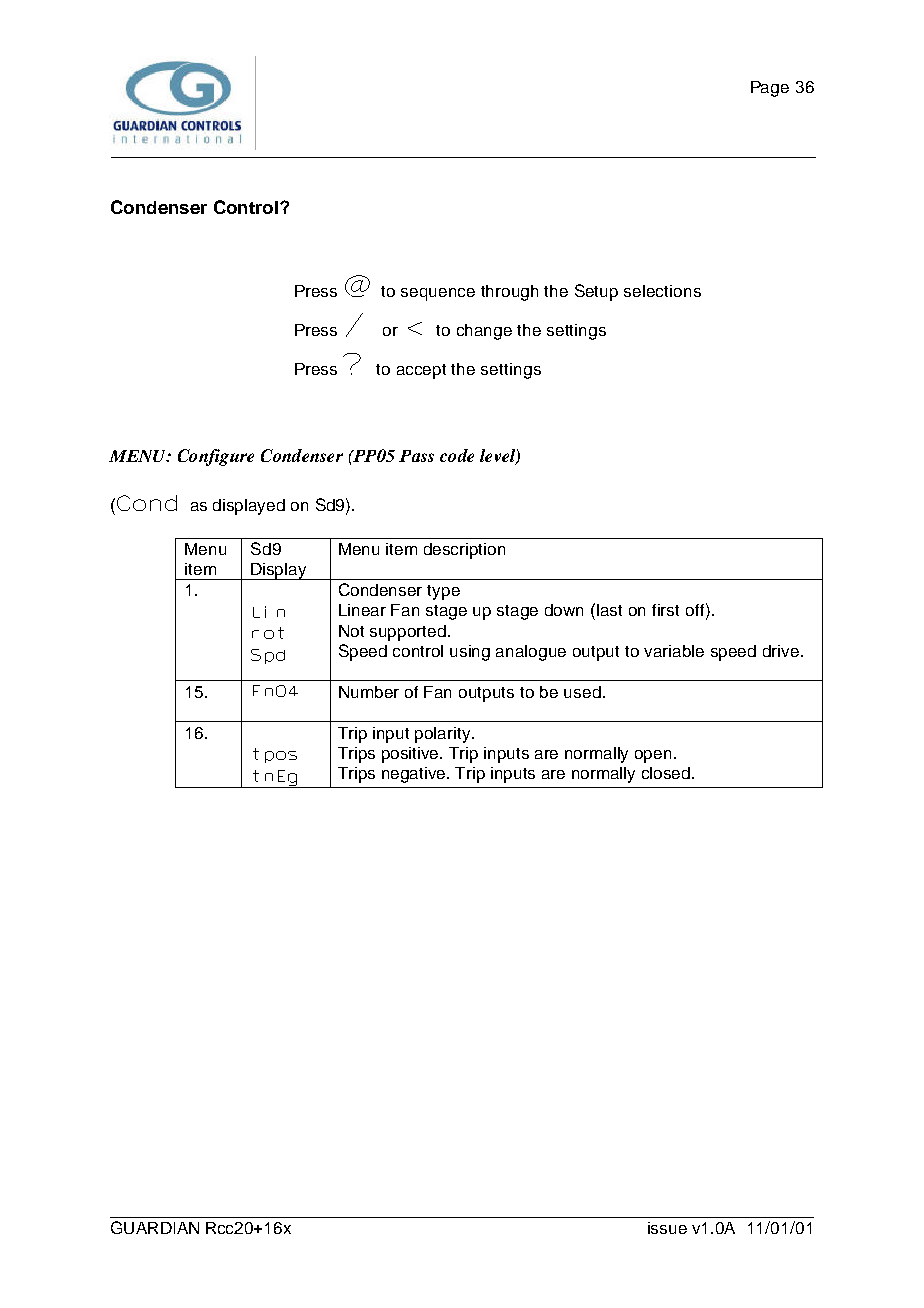  I want to click on Configure, so click(216, 457).
